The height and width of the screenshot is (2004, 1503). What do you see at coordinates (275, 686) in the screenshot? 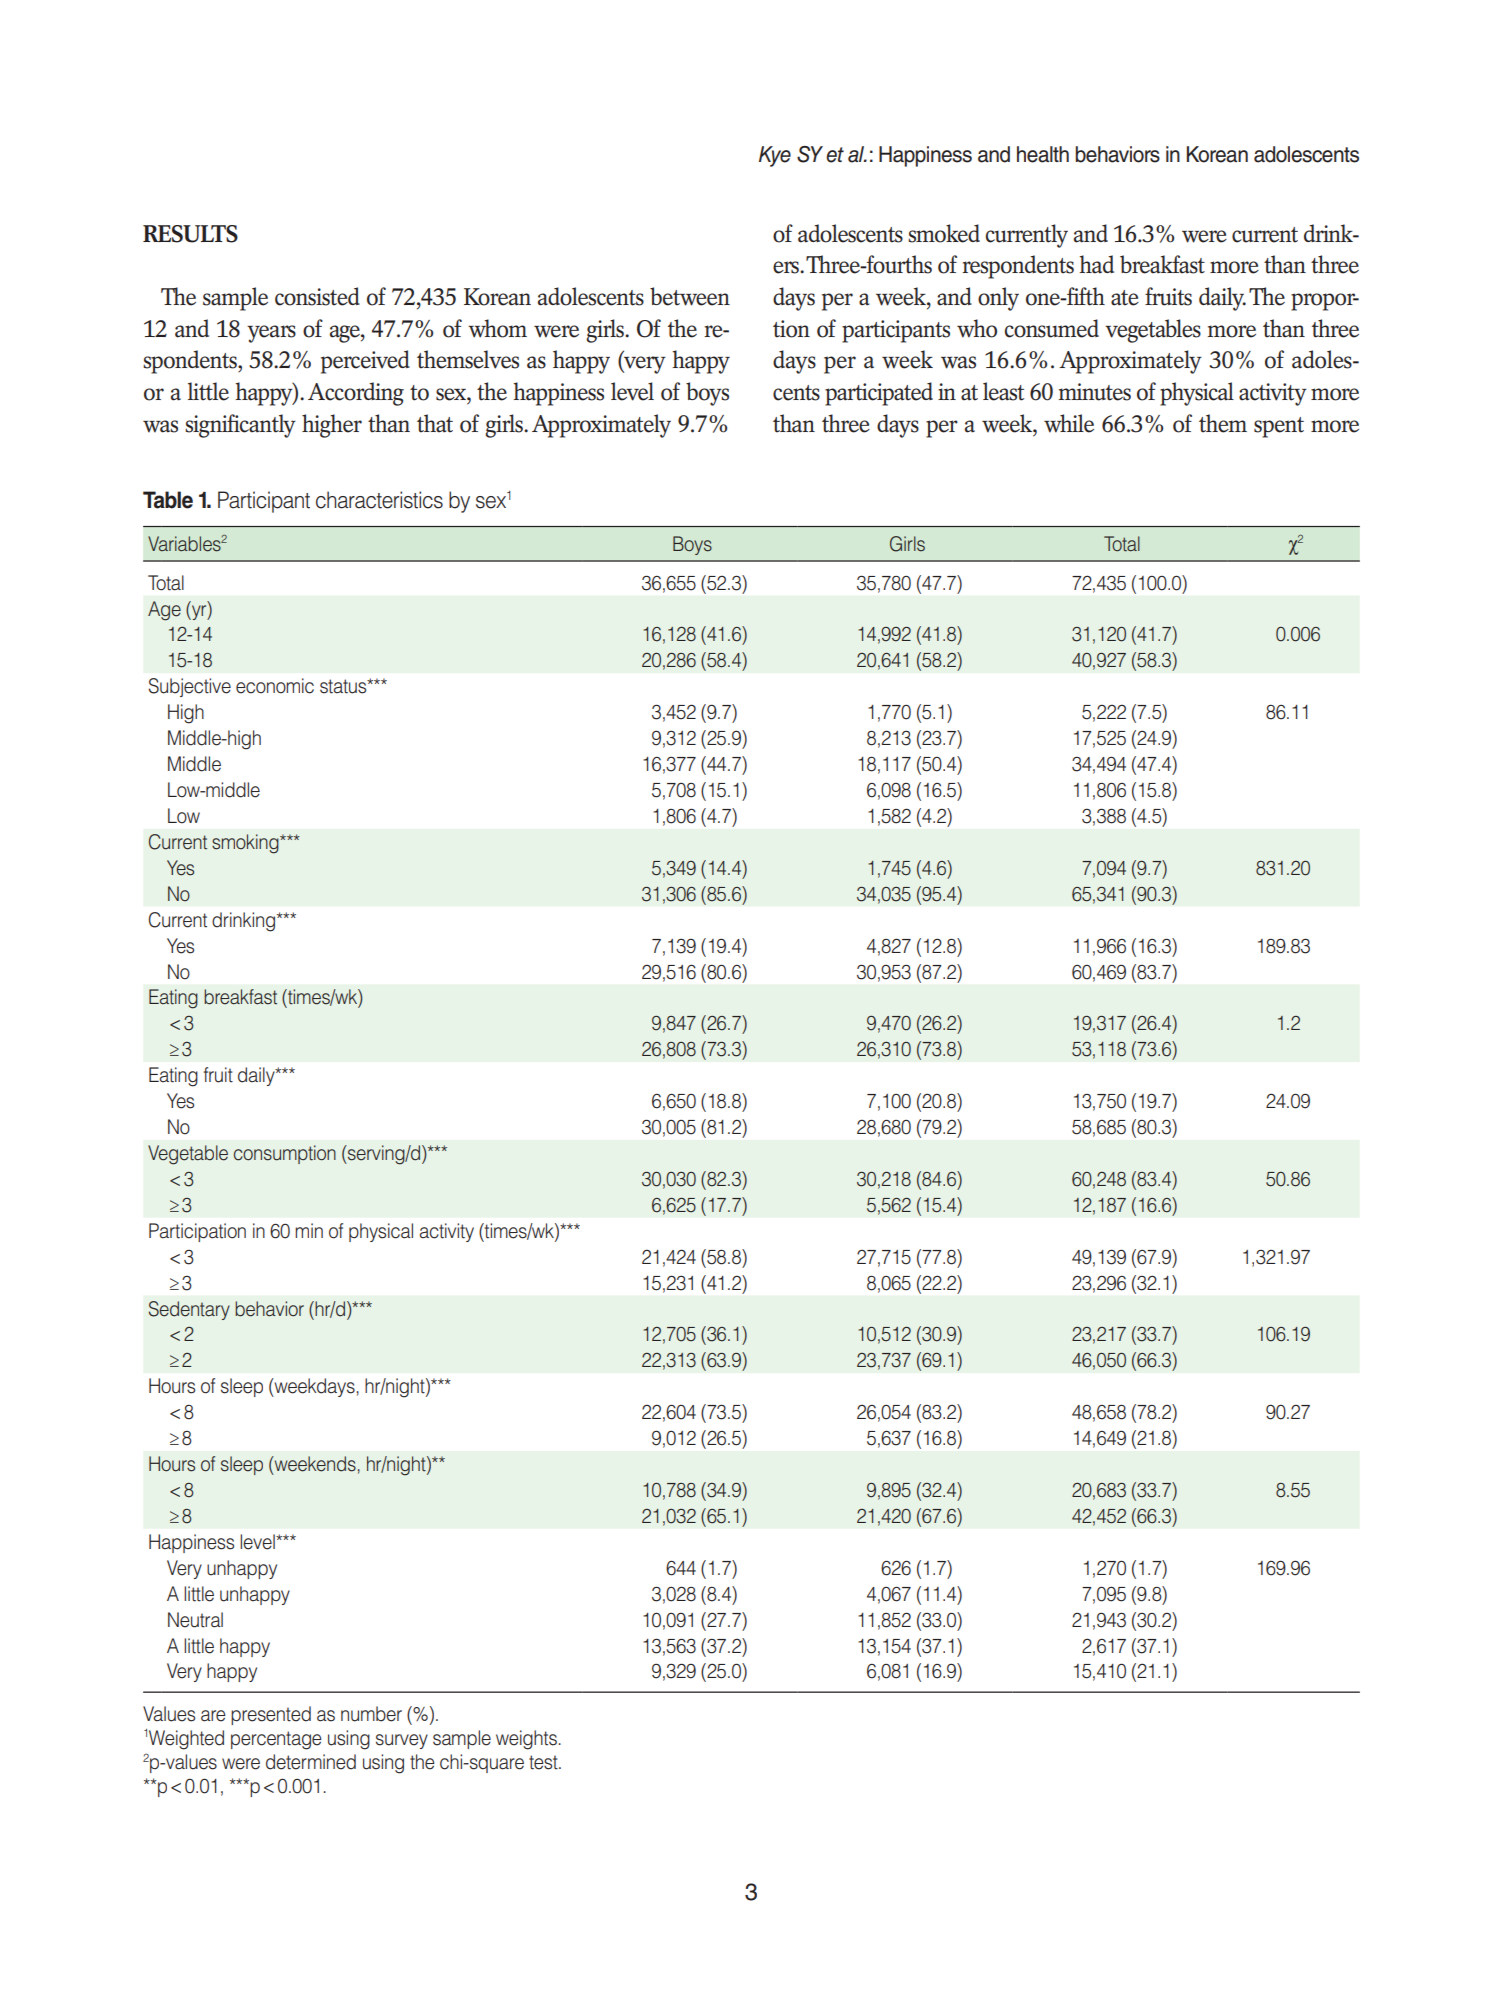
I see `economic` at bounding box center [275, 686].
